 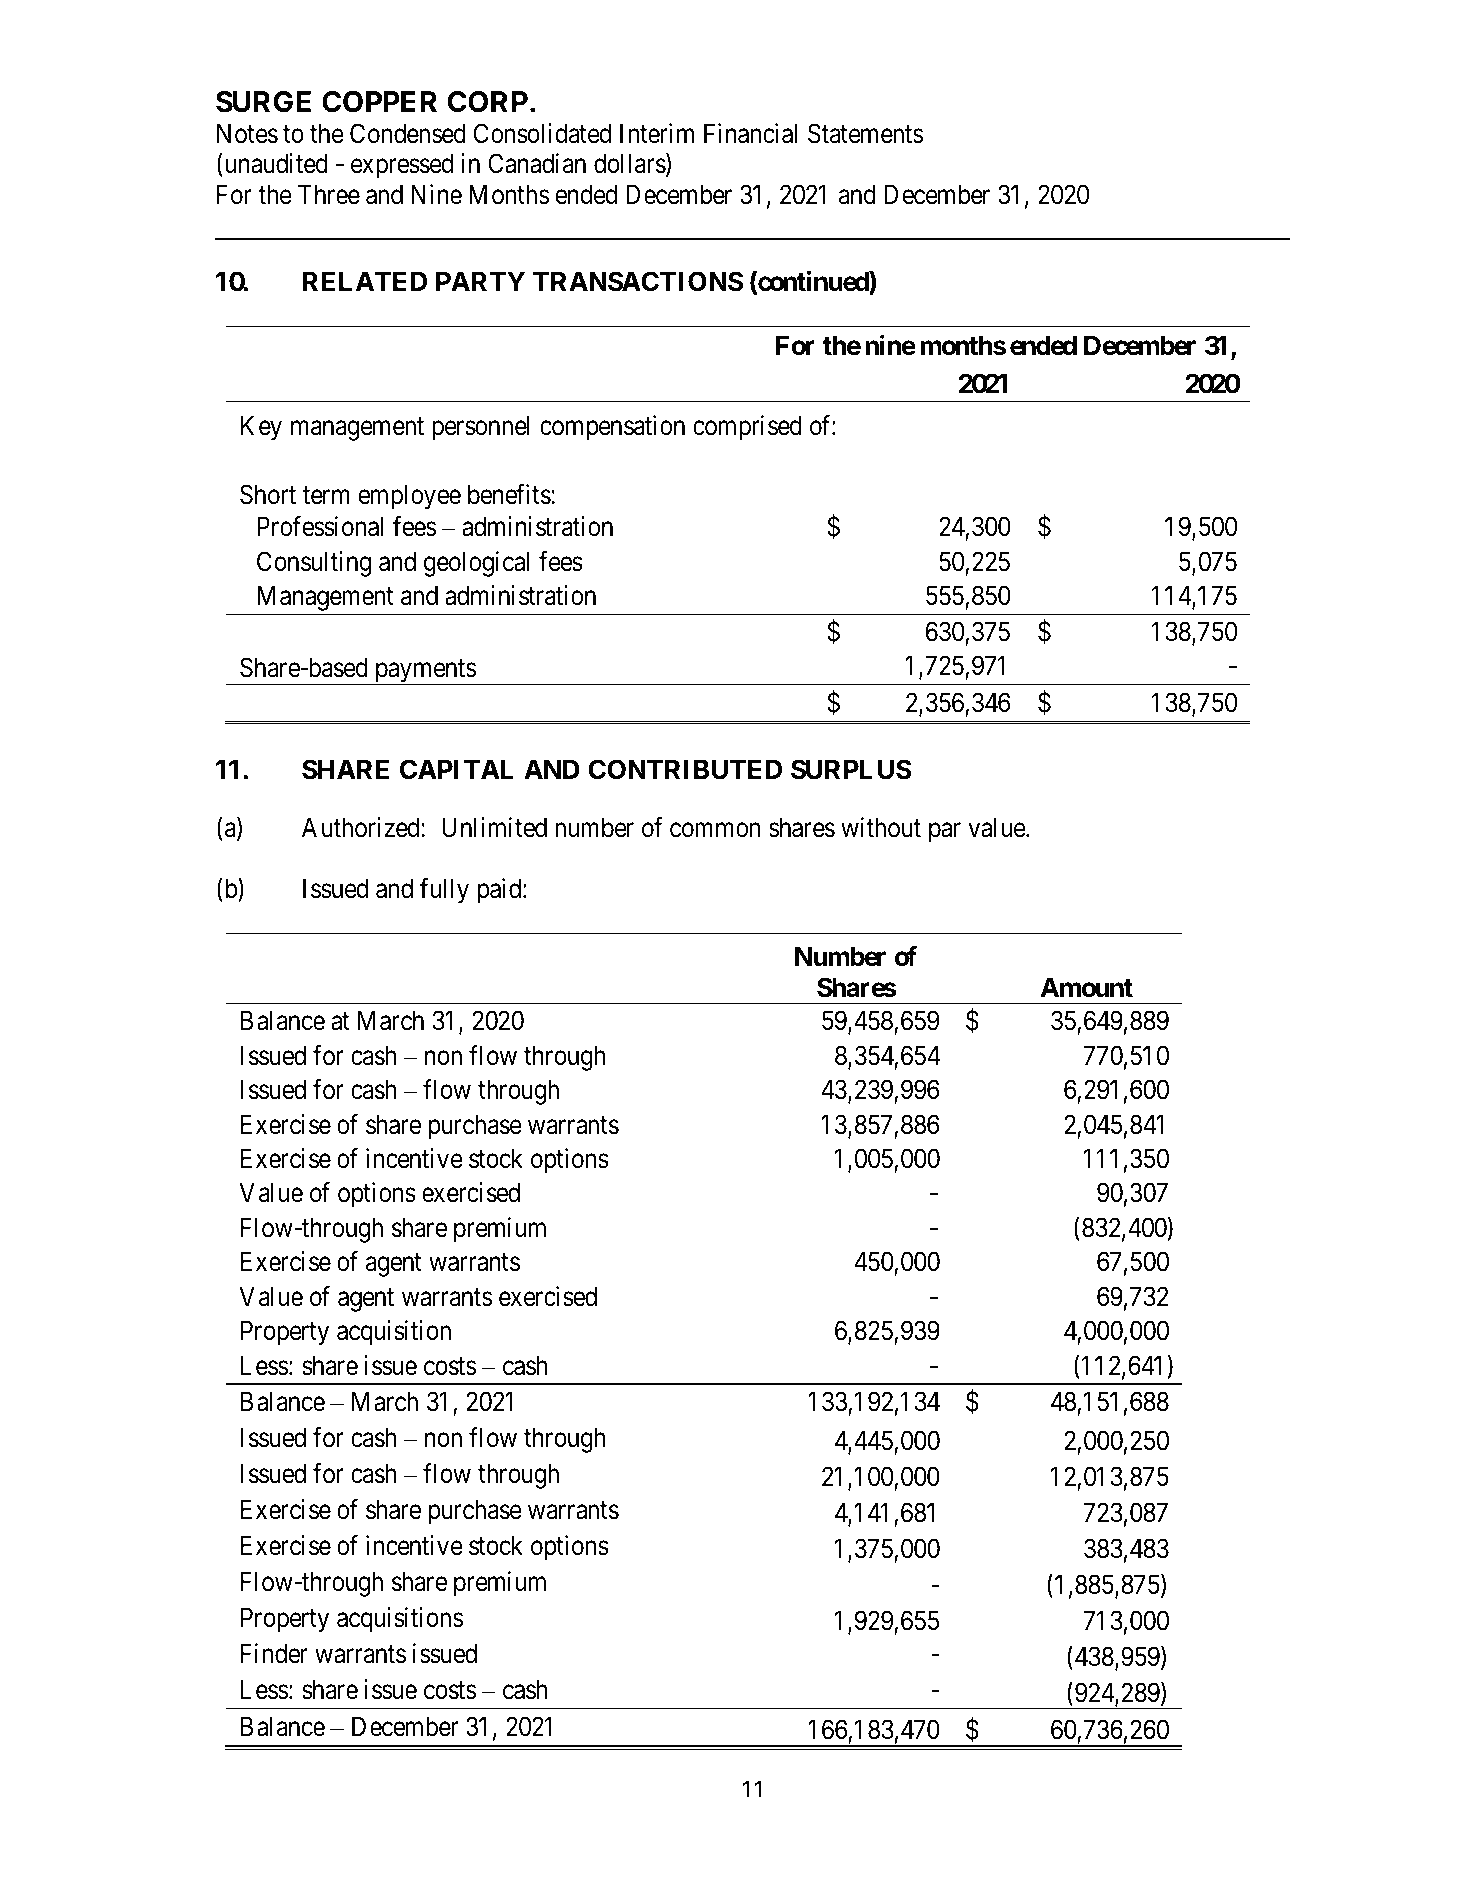 I want to click on CONTRIBUTED, so click(x=685, y=769).
